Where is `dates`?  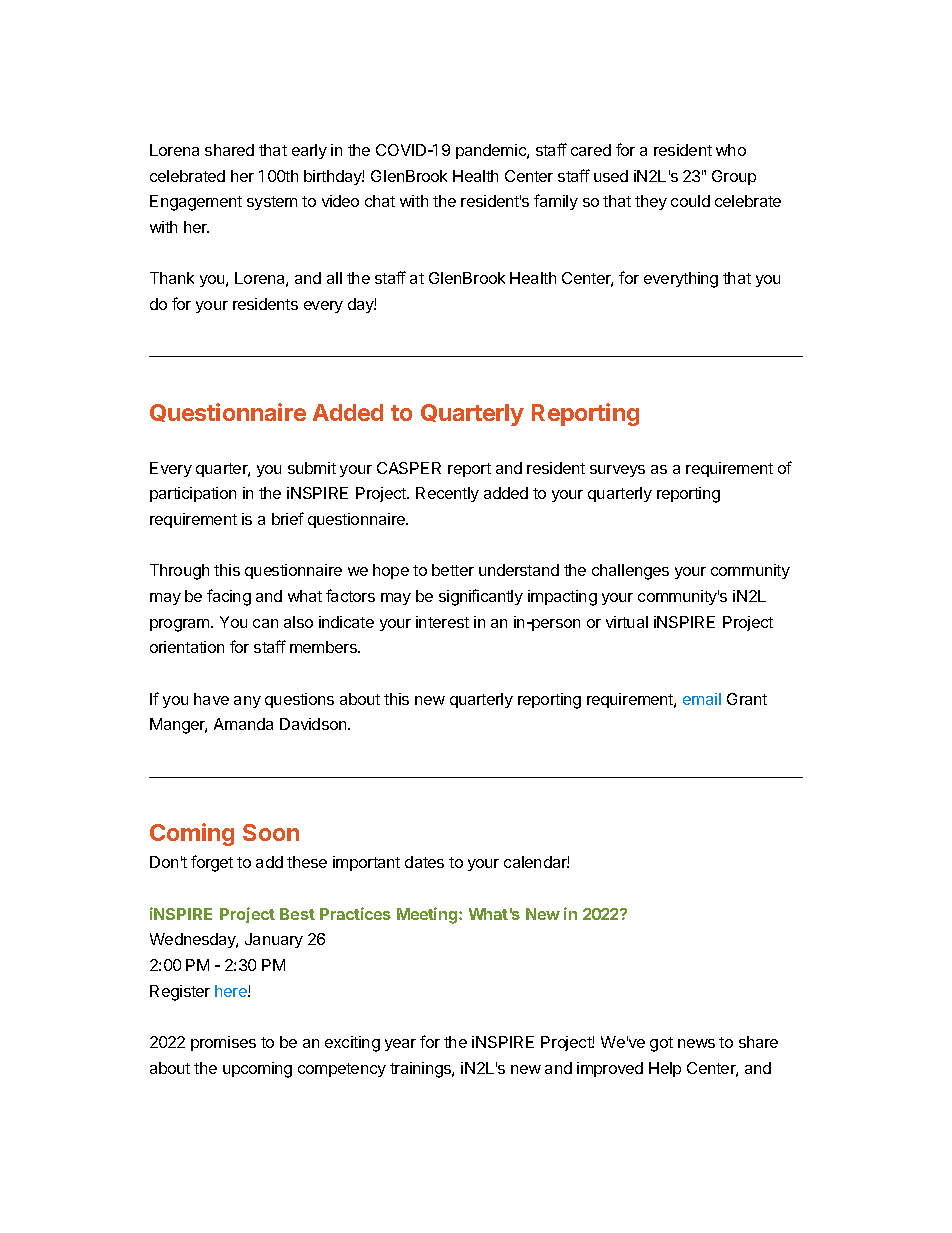 dates is located at coordinates (424, 862).
